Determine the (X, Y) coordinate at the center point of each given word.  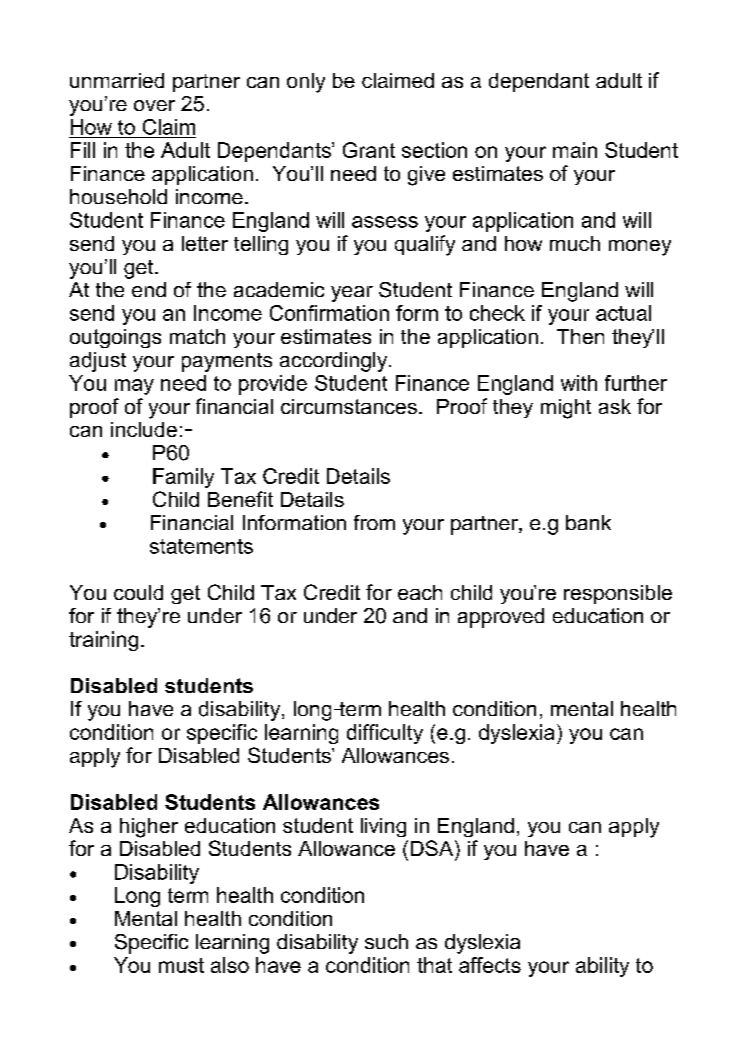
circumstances (349, 406)
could (138, 592)
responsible (618, 594)
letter (205, 243)
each (420, 592)
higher (149, 828)
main (575, 150)
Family (183, 478)
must (181, 965)
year (352, 294)
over (154, 105)
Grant (369, 150)
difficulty (385, 734)
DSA (433, 848)
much (575, 243)
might (566, 409)
